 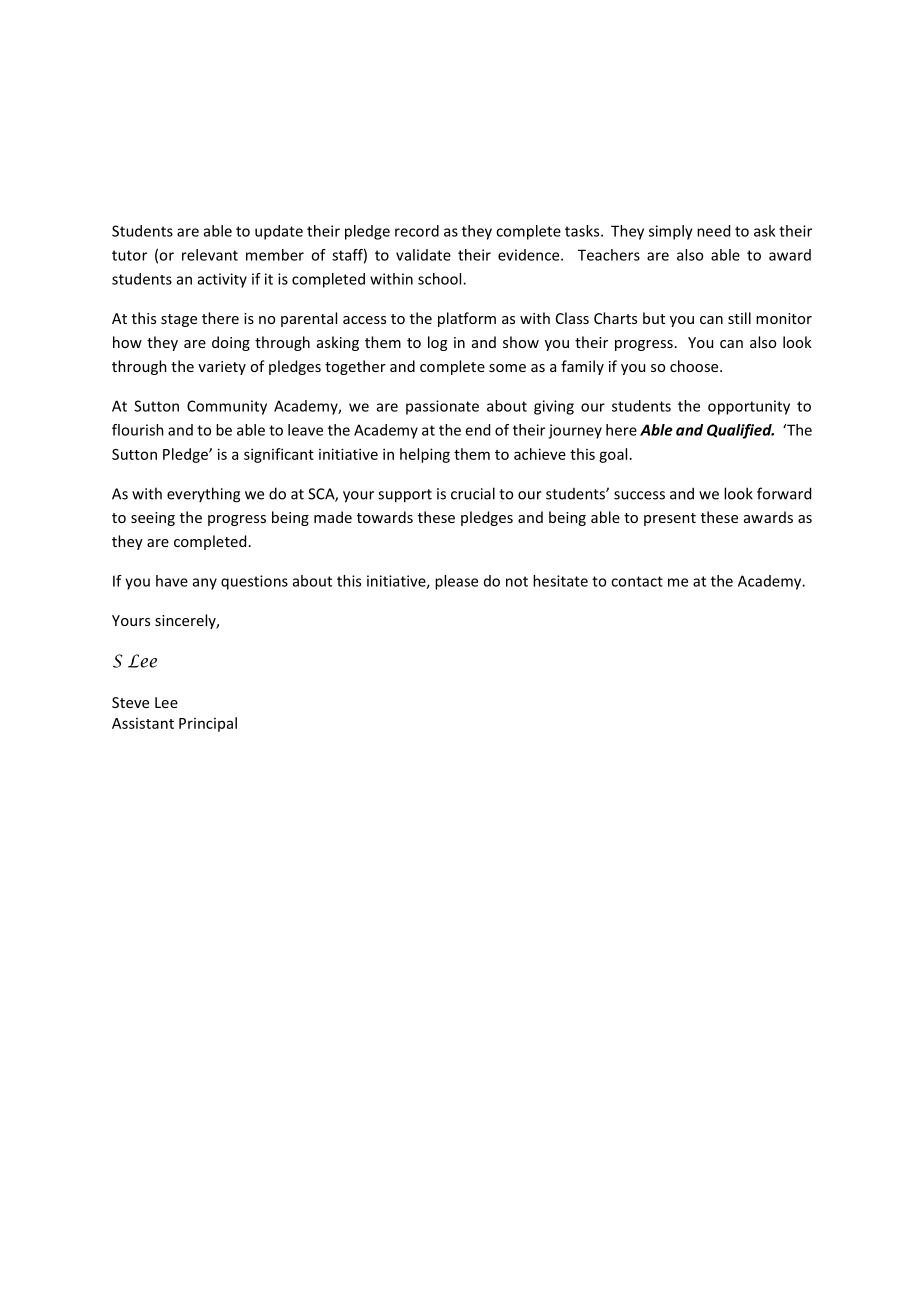 I want to click on contact, so click(x=637, y=581).
